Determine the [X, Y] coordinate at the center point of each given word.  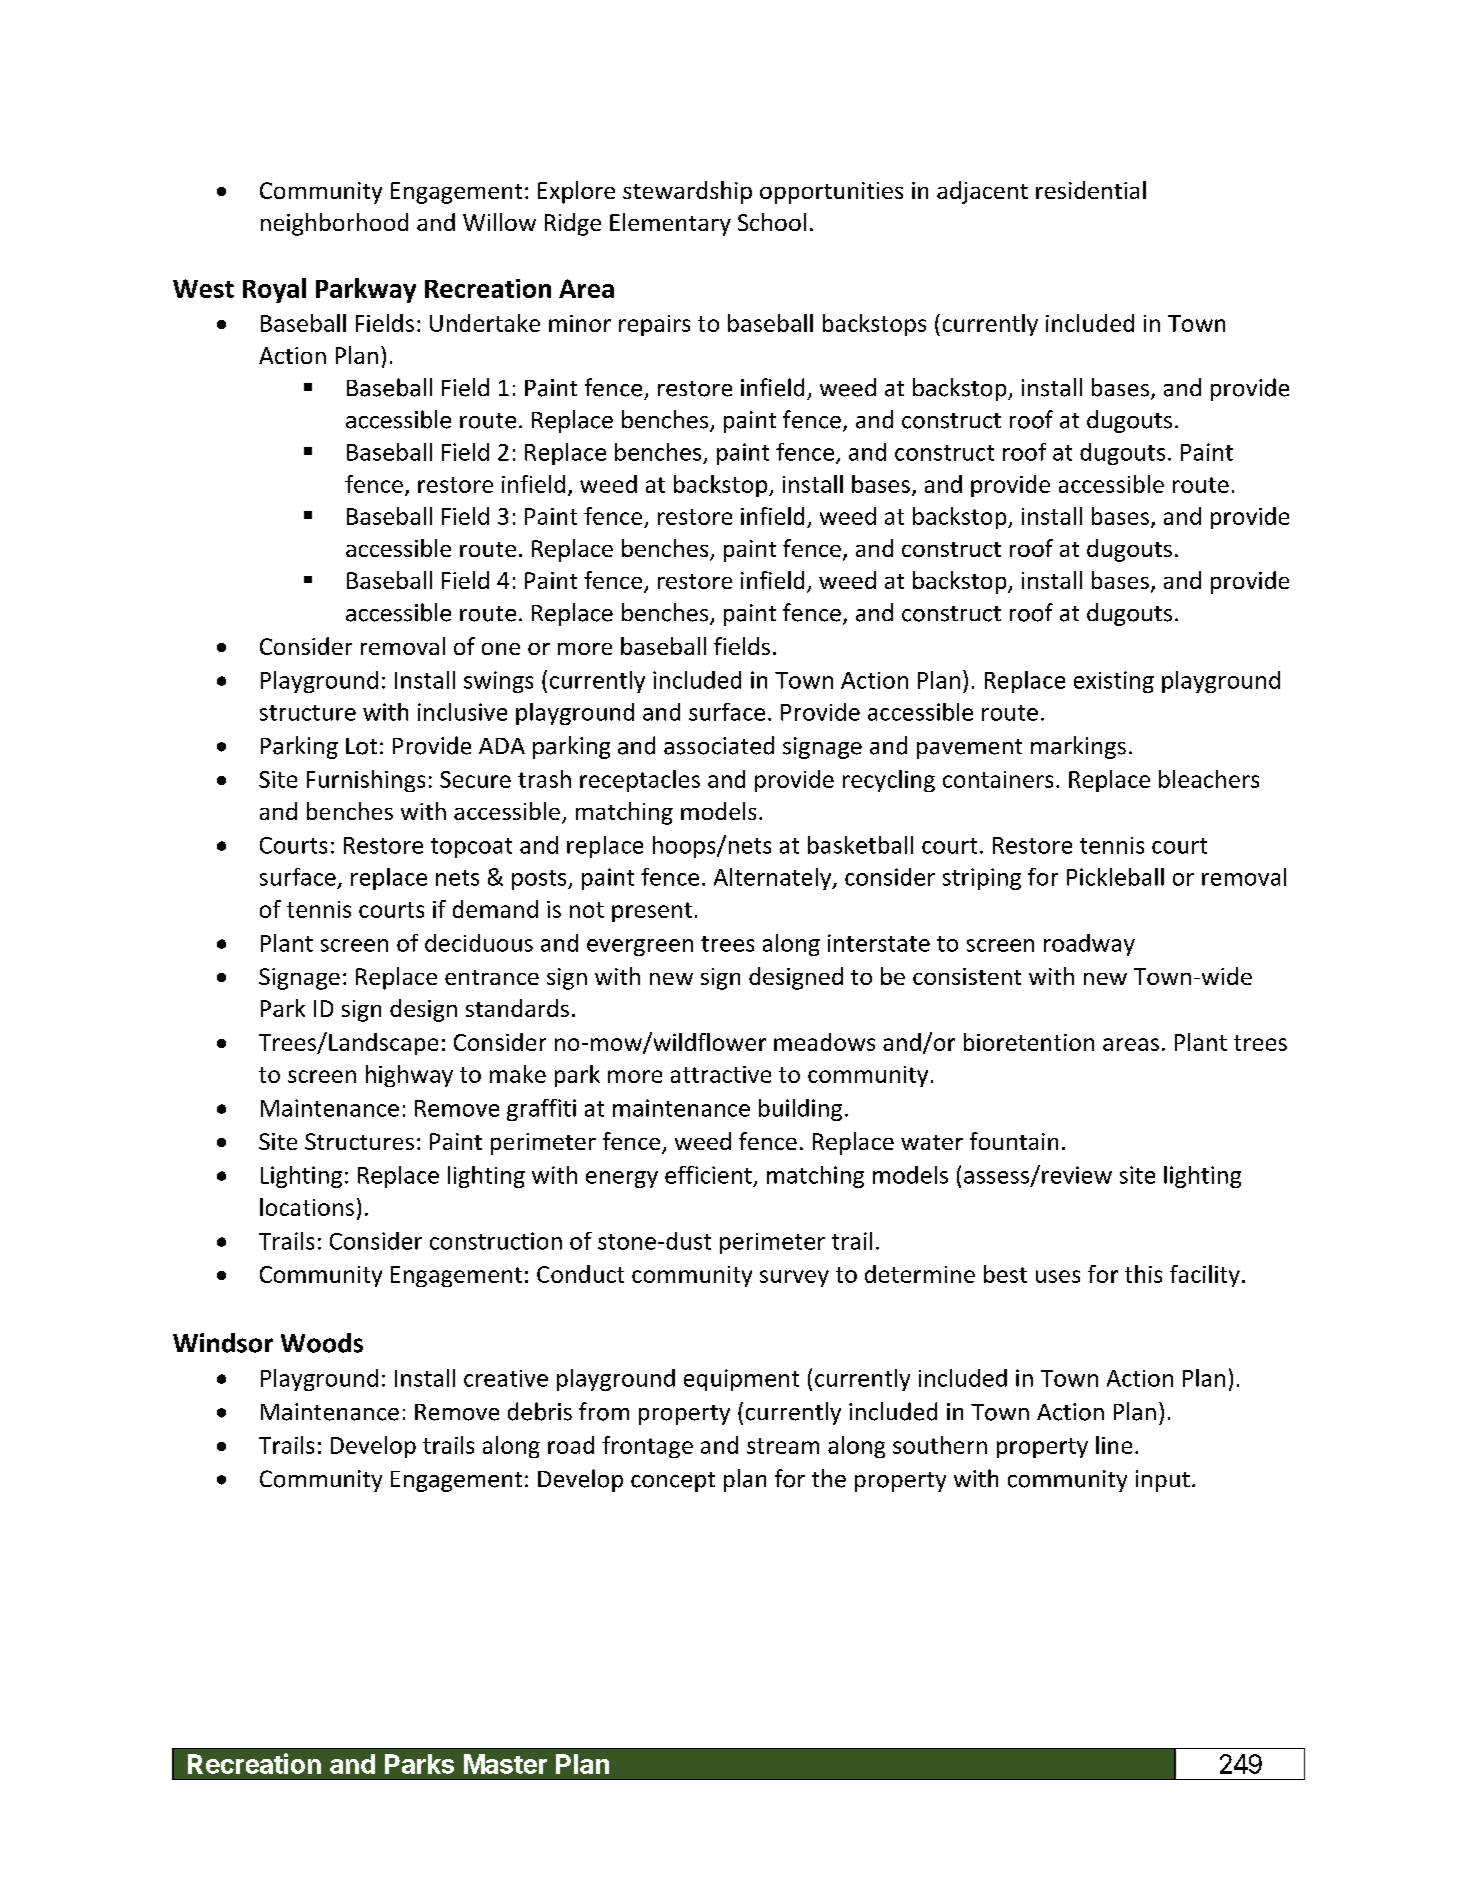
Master [505, 1764]
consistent [967, 976]
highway [409, 1076]
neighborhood [334, 224]
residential [1091, 190]
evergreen [640, 947]
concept [673, 1482]
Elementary [670, 224]
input [1163, 1481]
